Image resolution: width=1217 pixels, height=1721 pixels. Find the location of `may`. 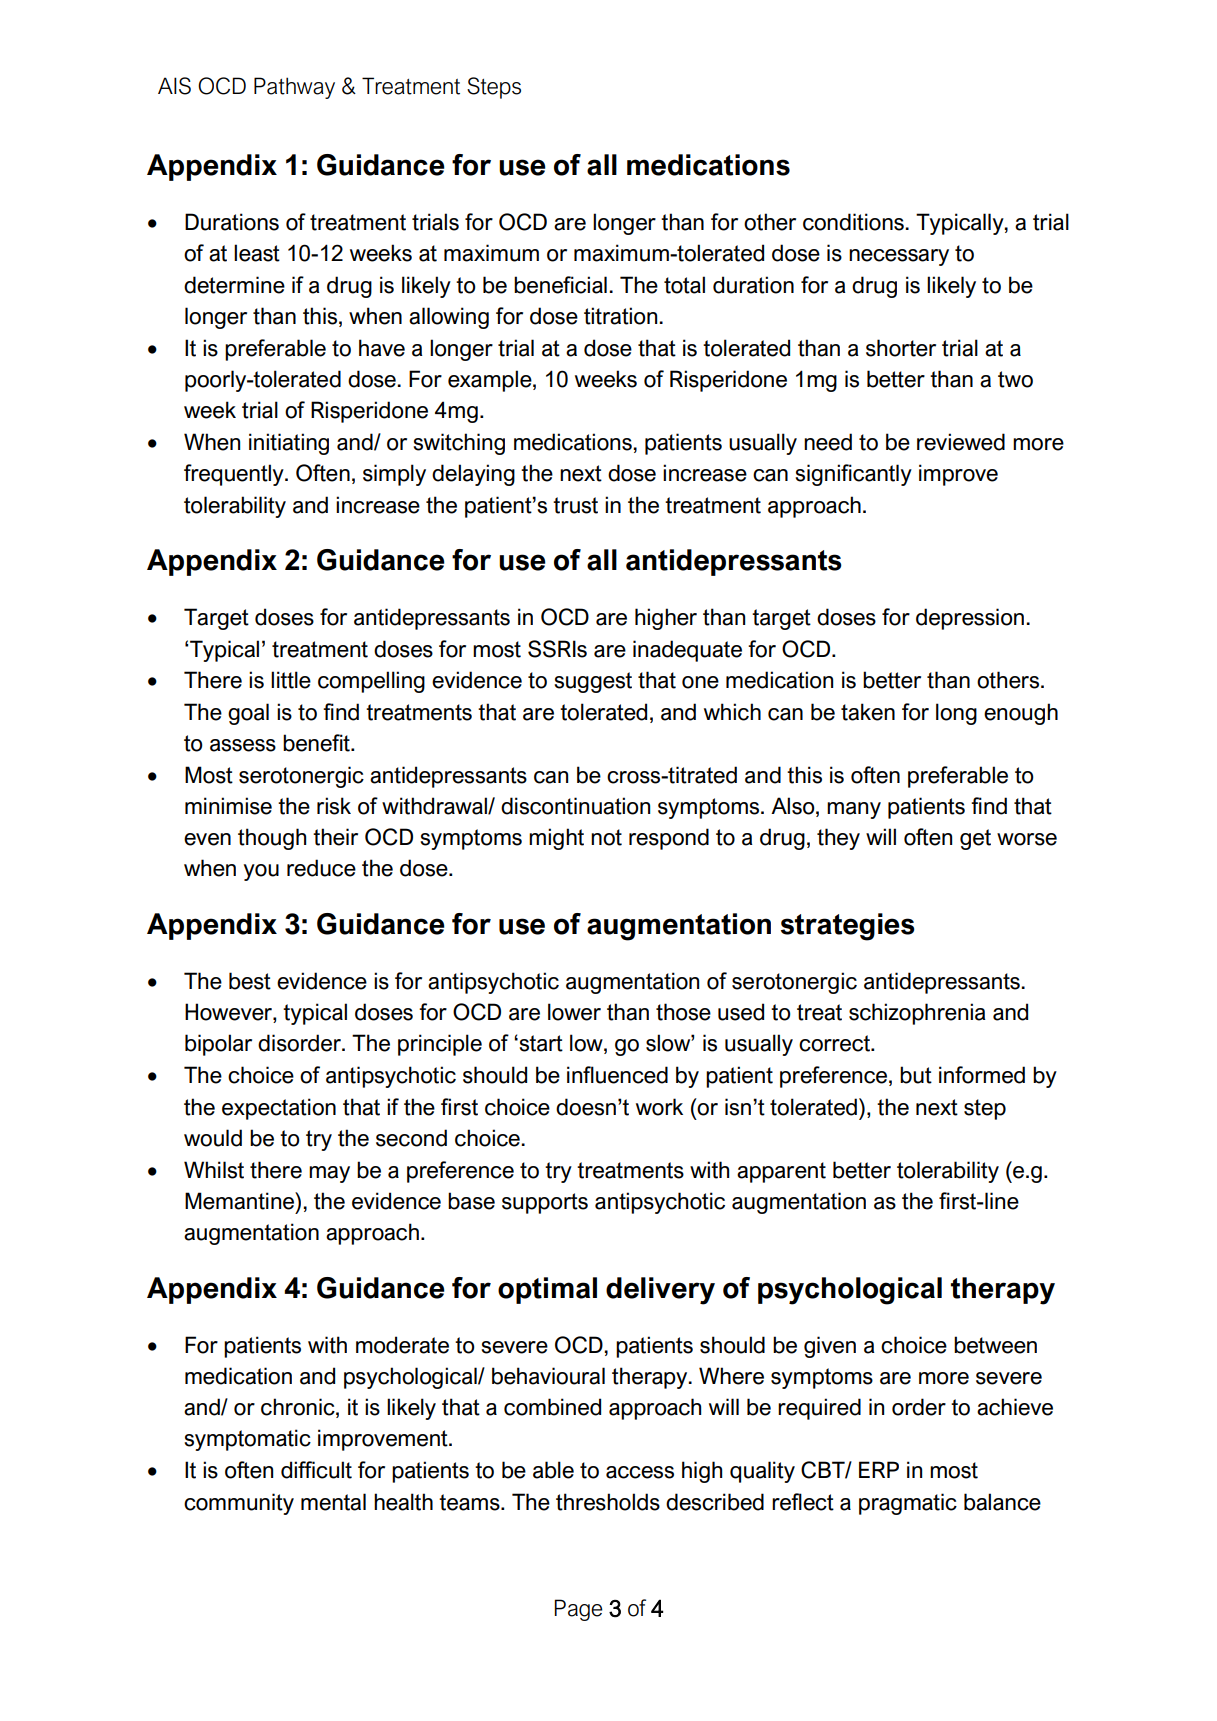

may is located at coordinates (329, 1174).
